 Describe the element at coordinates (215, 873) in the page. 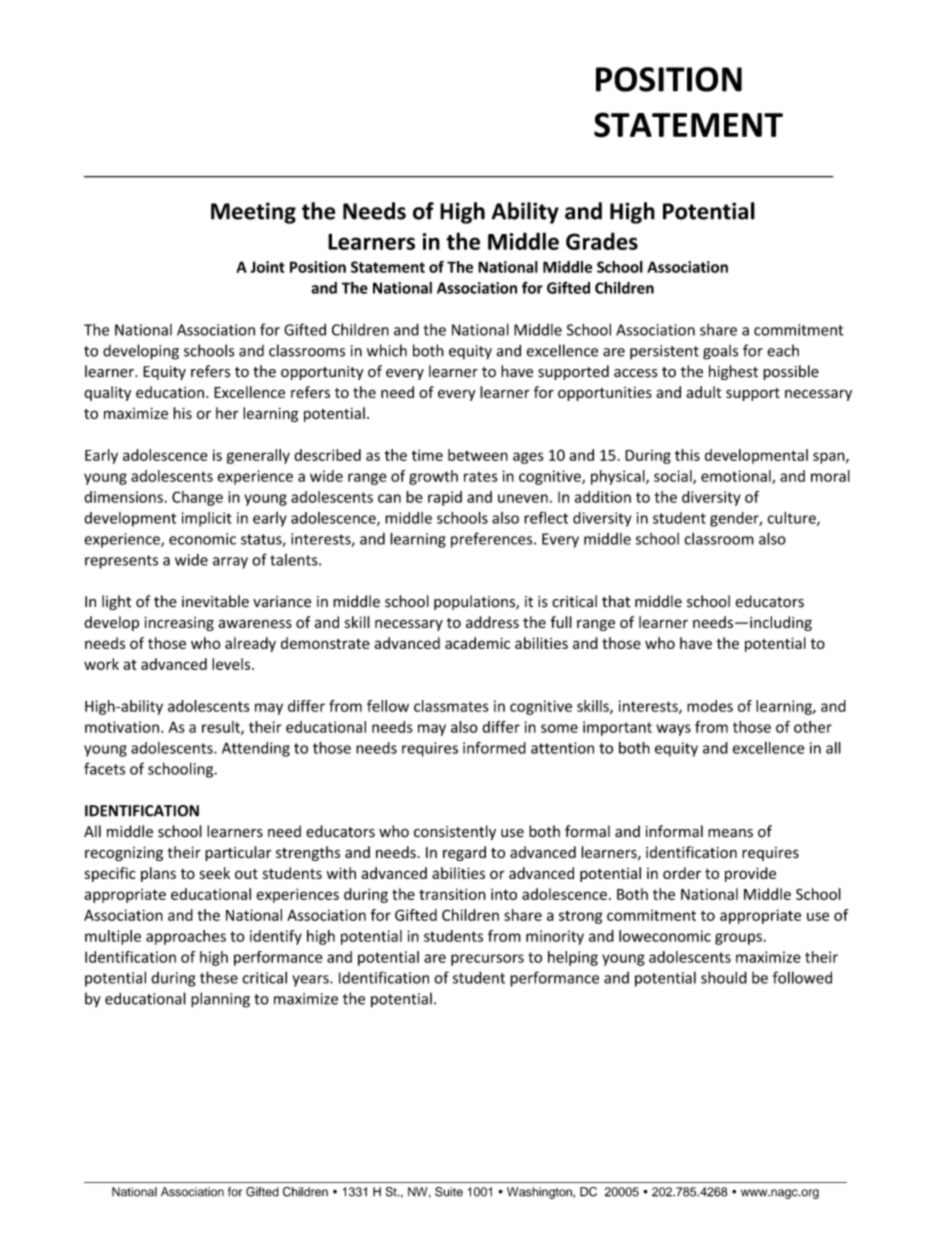

I see `seek` at that location.
